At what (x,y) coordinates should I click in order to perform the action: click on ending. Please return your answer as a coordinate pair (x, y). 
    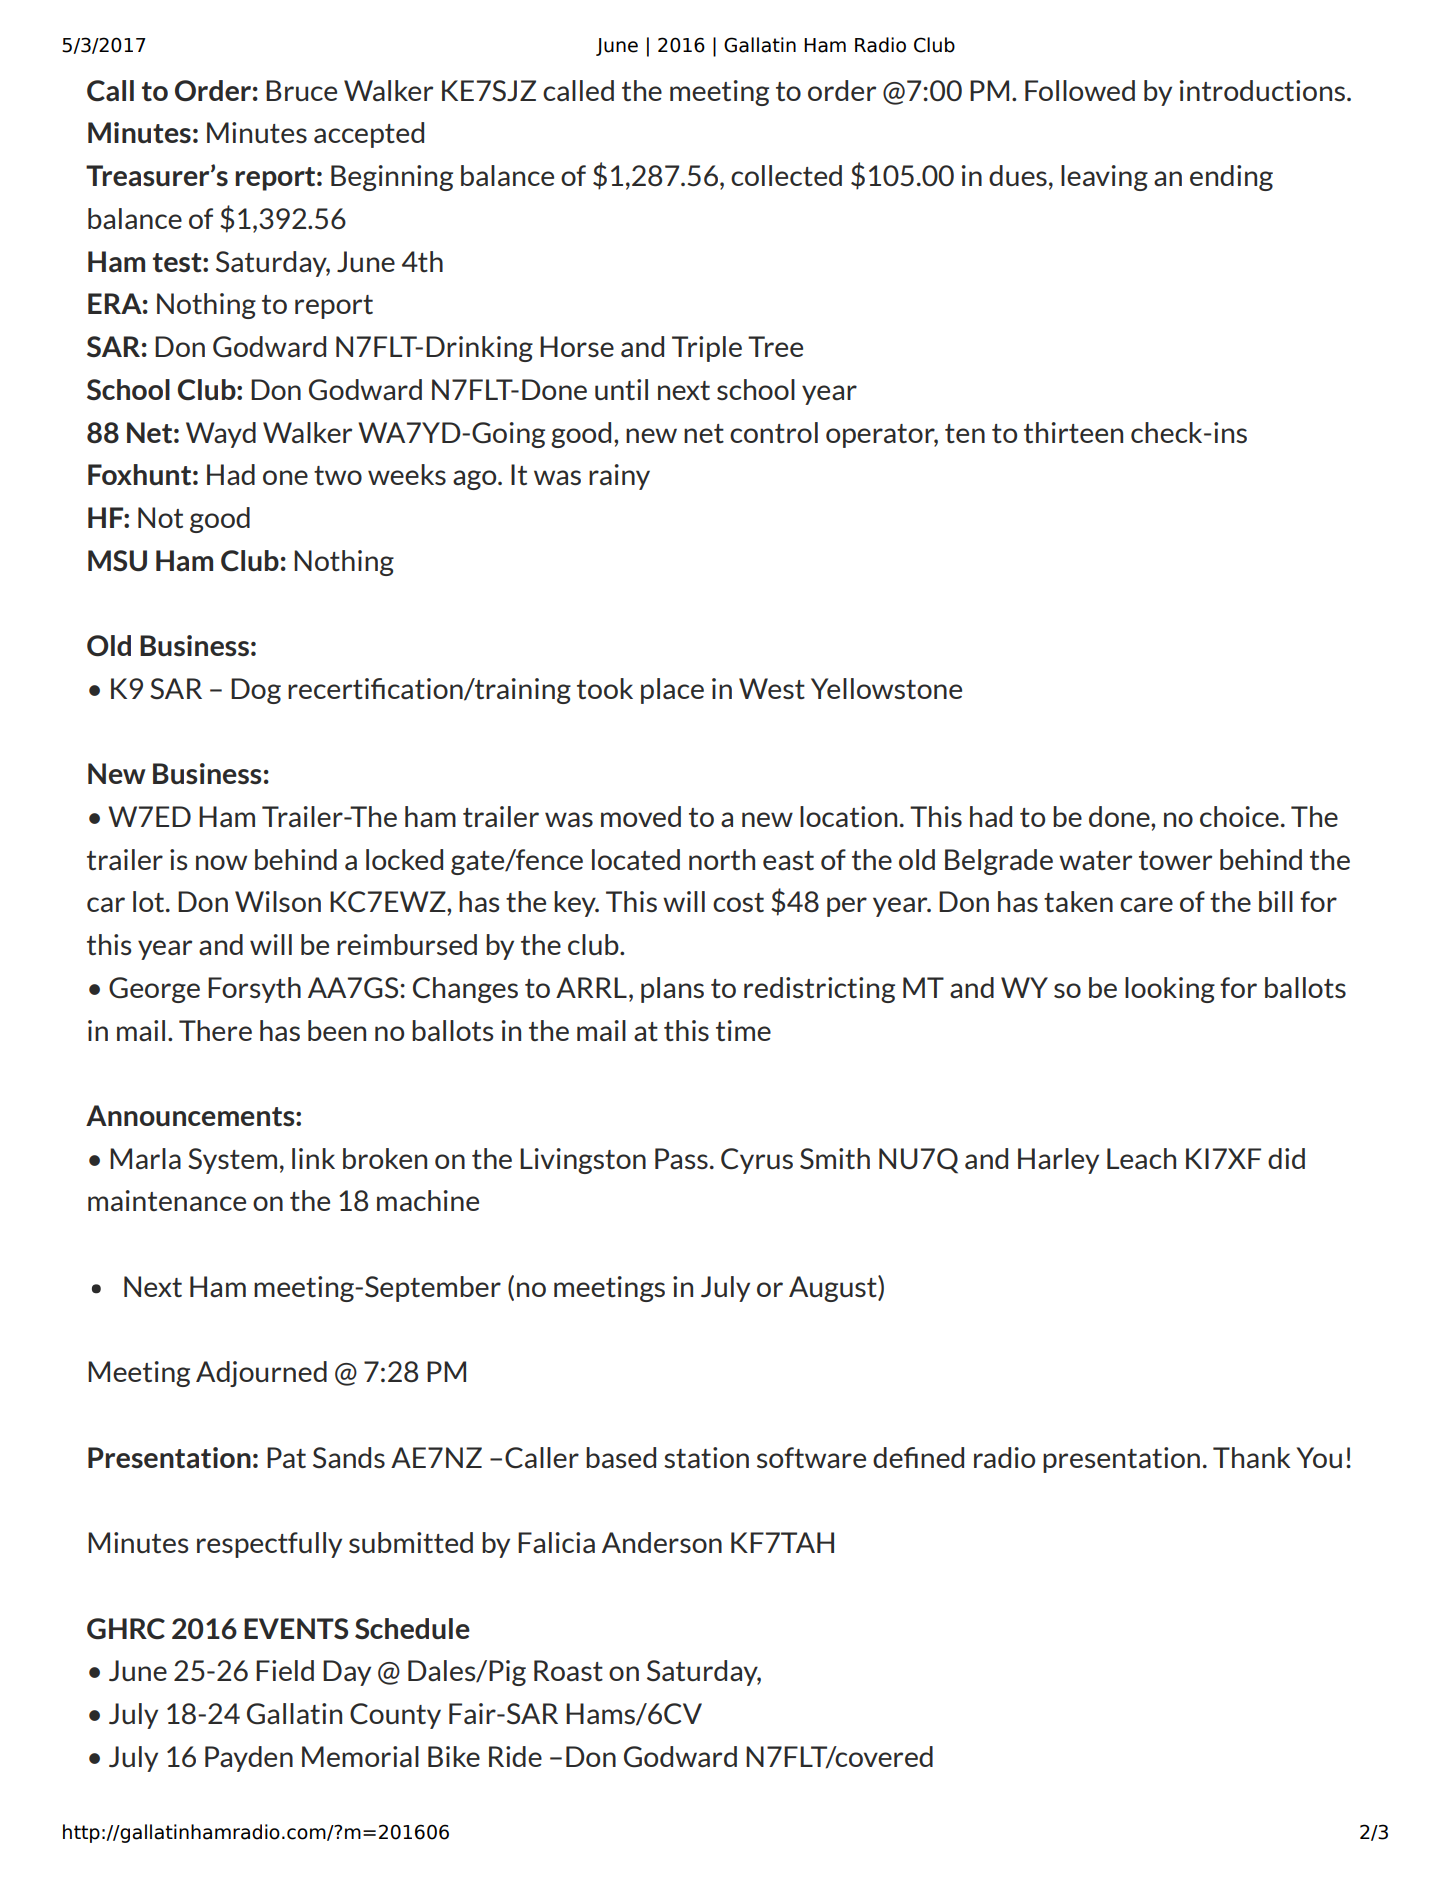
    Looking at the image, I should click on (1231, 178).
